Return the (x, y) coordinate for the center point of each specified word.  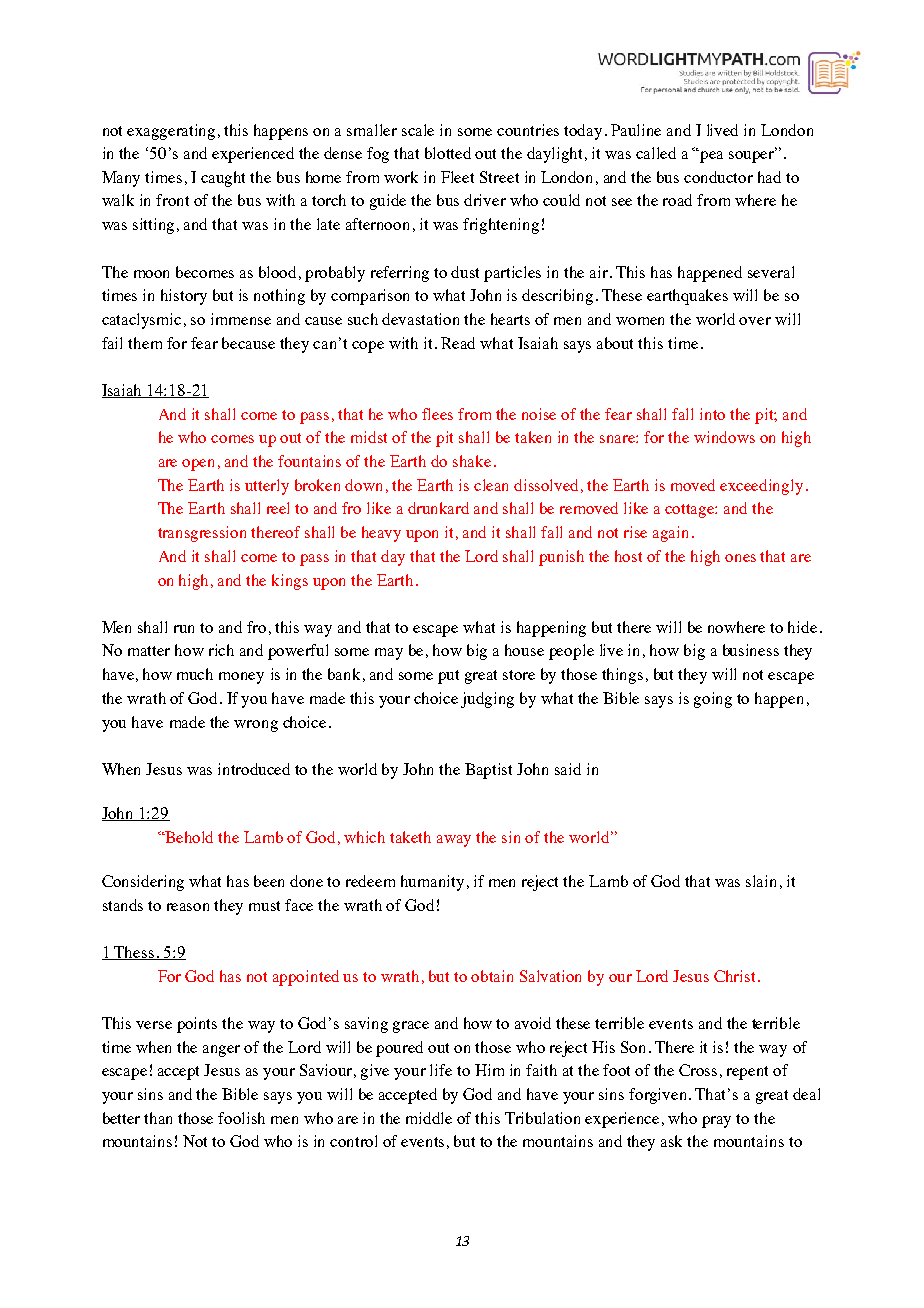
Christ (736, 976)
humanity (432, 883)
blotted (448, 153)
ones (740, 558)
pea (711, 157)
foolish (241, 1118)
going (713, 700)
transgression (202, 534)
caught (223, 179)
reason (188, 907)
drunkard (438, 508)
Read (458, 343)
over (755, 321)
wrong (256, 726)
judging (487, 700)
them (145, 343)
